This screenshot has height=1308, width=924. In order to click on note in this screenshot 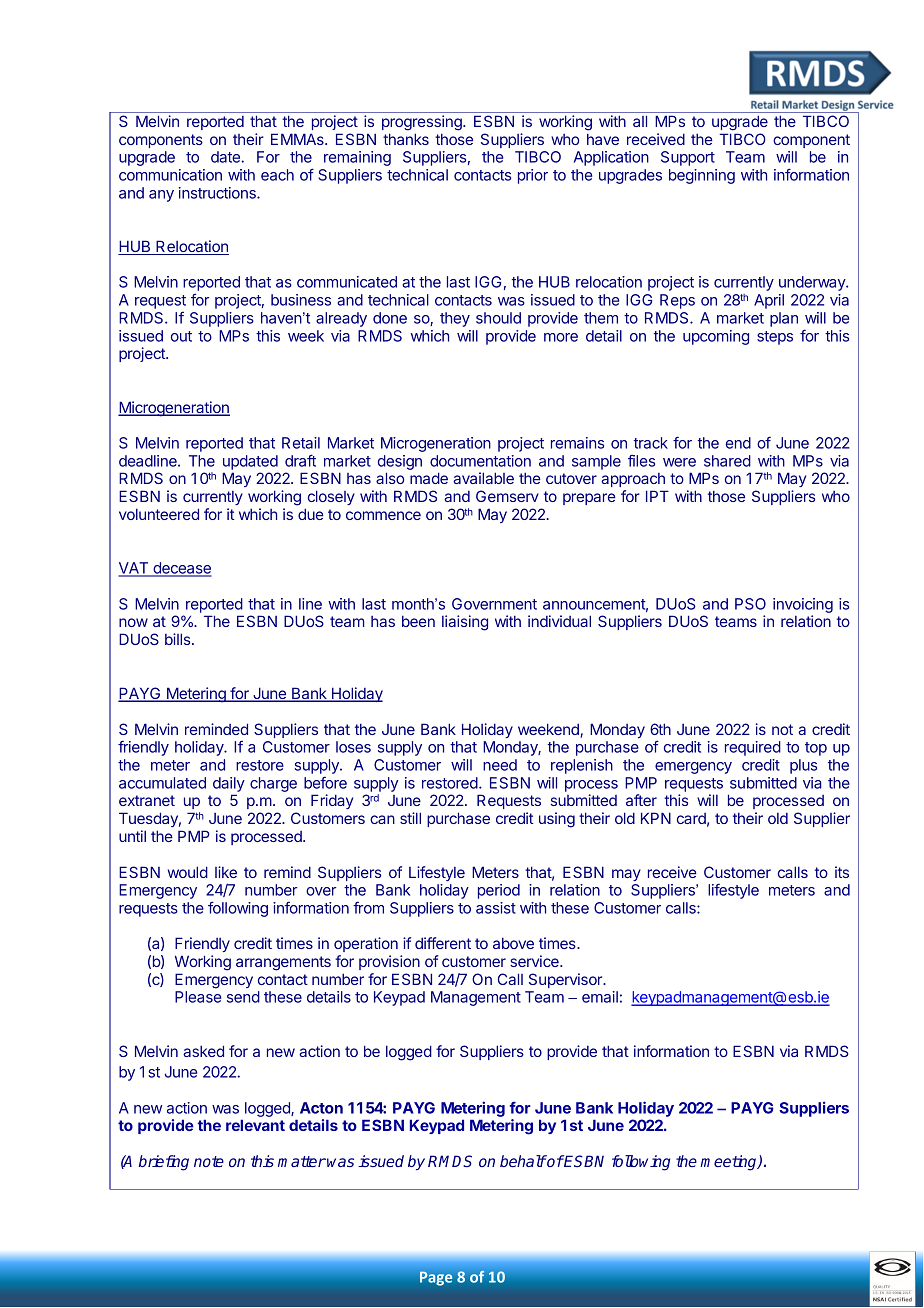, I will do `click(209, 1161)`.
